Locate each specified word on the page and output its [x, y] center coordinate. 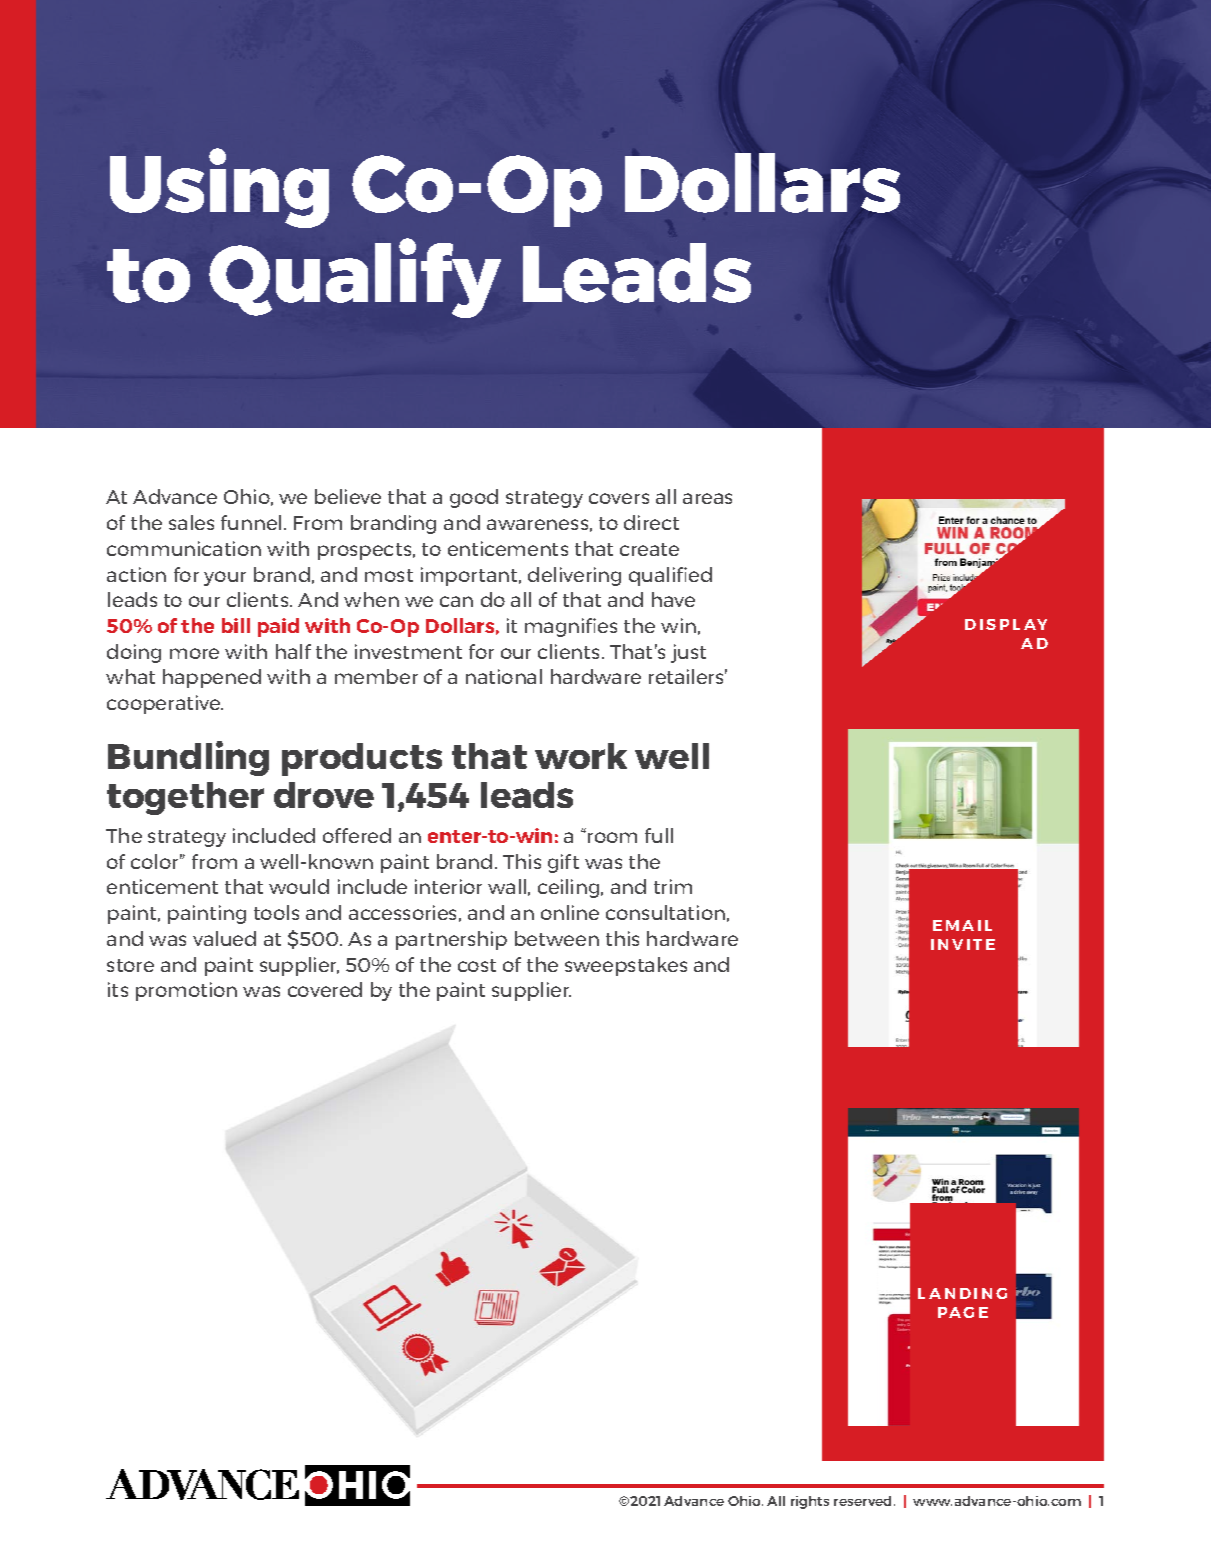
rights [810, 1502]
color [156, 861]
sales [191, 522]
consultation [665, 912]
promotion [186, 991]
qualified [670, 576]
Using [219, 188]
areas [707, 498]
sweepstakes [626, 966]
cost [477, 965]
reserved [862, 1501]
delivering [574, 576]
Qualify [355, 278]
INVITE [963, 944]
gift [563, 863]
